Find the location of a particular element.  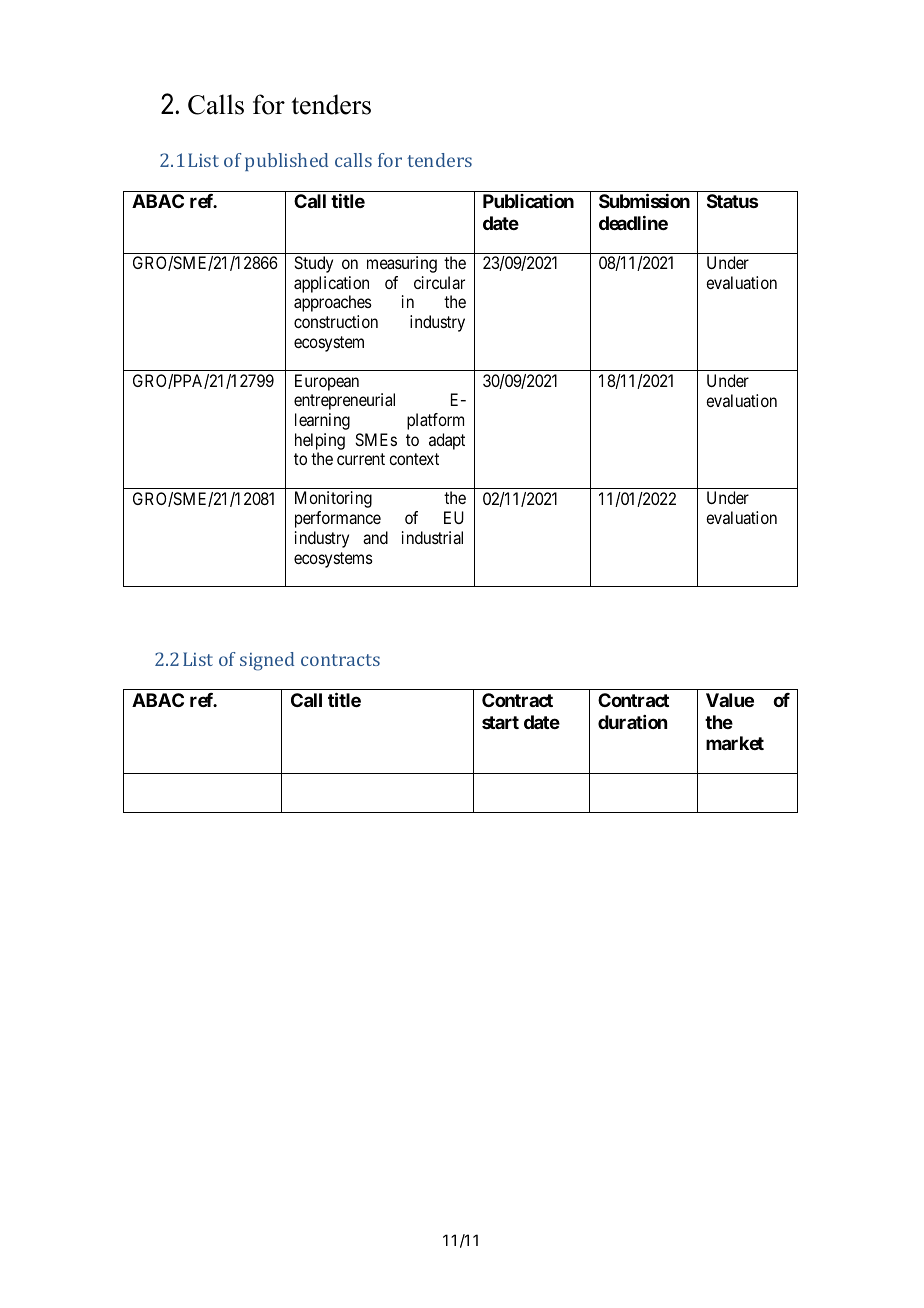

performance is located at coordinates (338, 519).
